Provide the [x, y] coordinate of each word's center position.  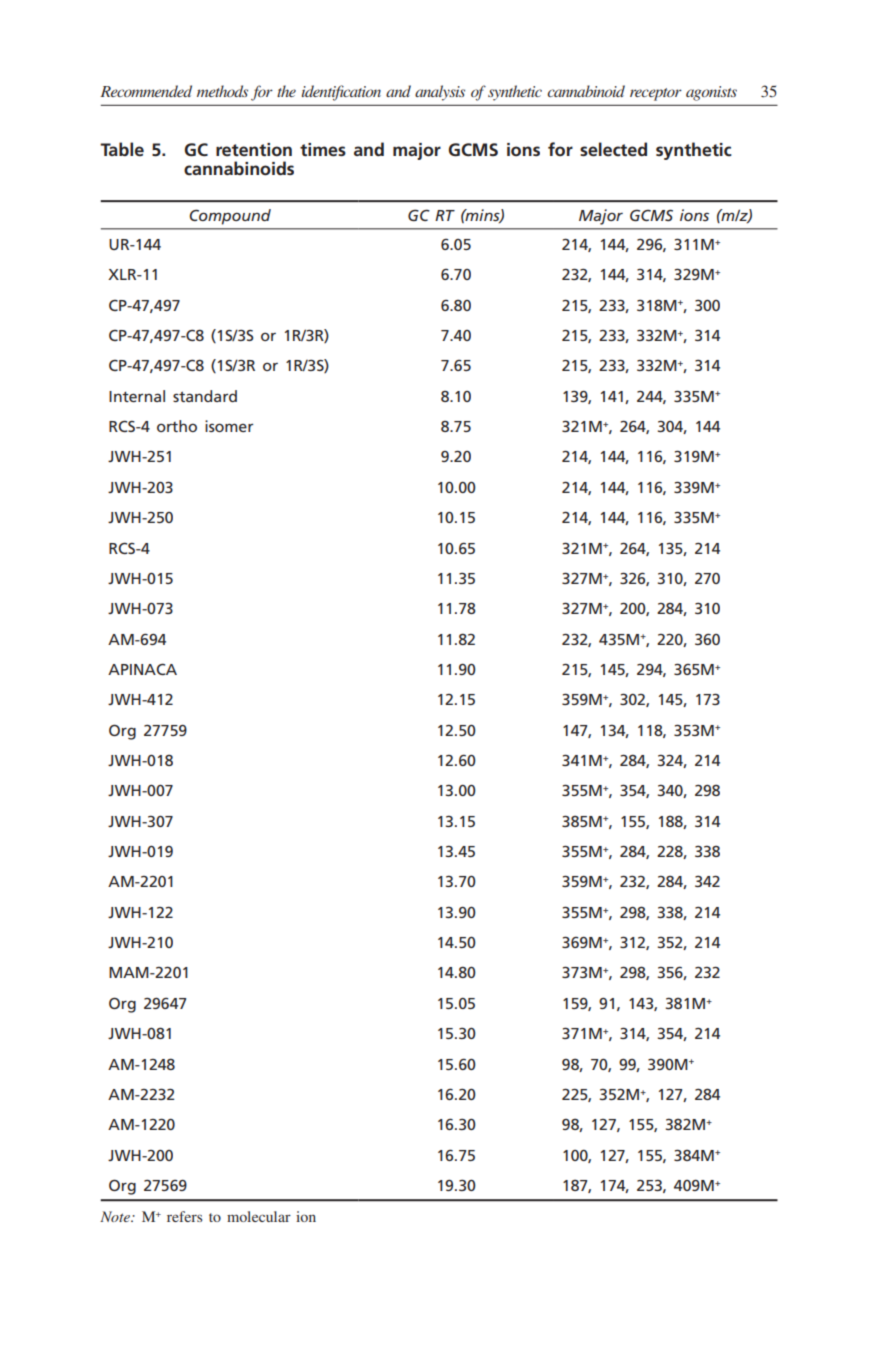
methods [222, 91]
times [323, 150]
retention [254, 150]
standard [205, 396]
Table [122, 149]
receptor [656, 94]
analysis [440, 93]
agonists [711, 93]
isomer [229, 426]
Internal [137, 396]
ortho [177, 426]
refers [184, 1216]
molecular [259, 1216]
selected [613, 149]
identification [341, 93]
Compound [230, 217]
